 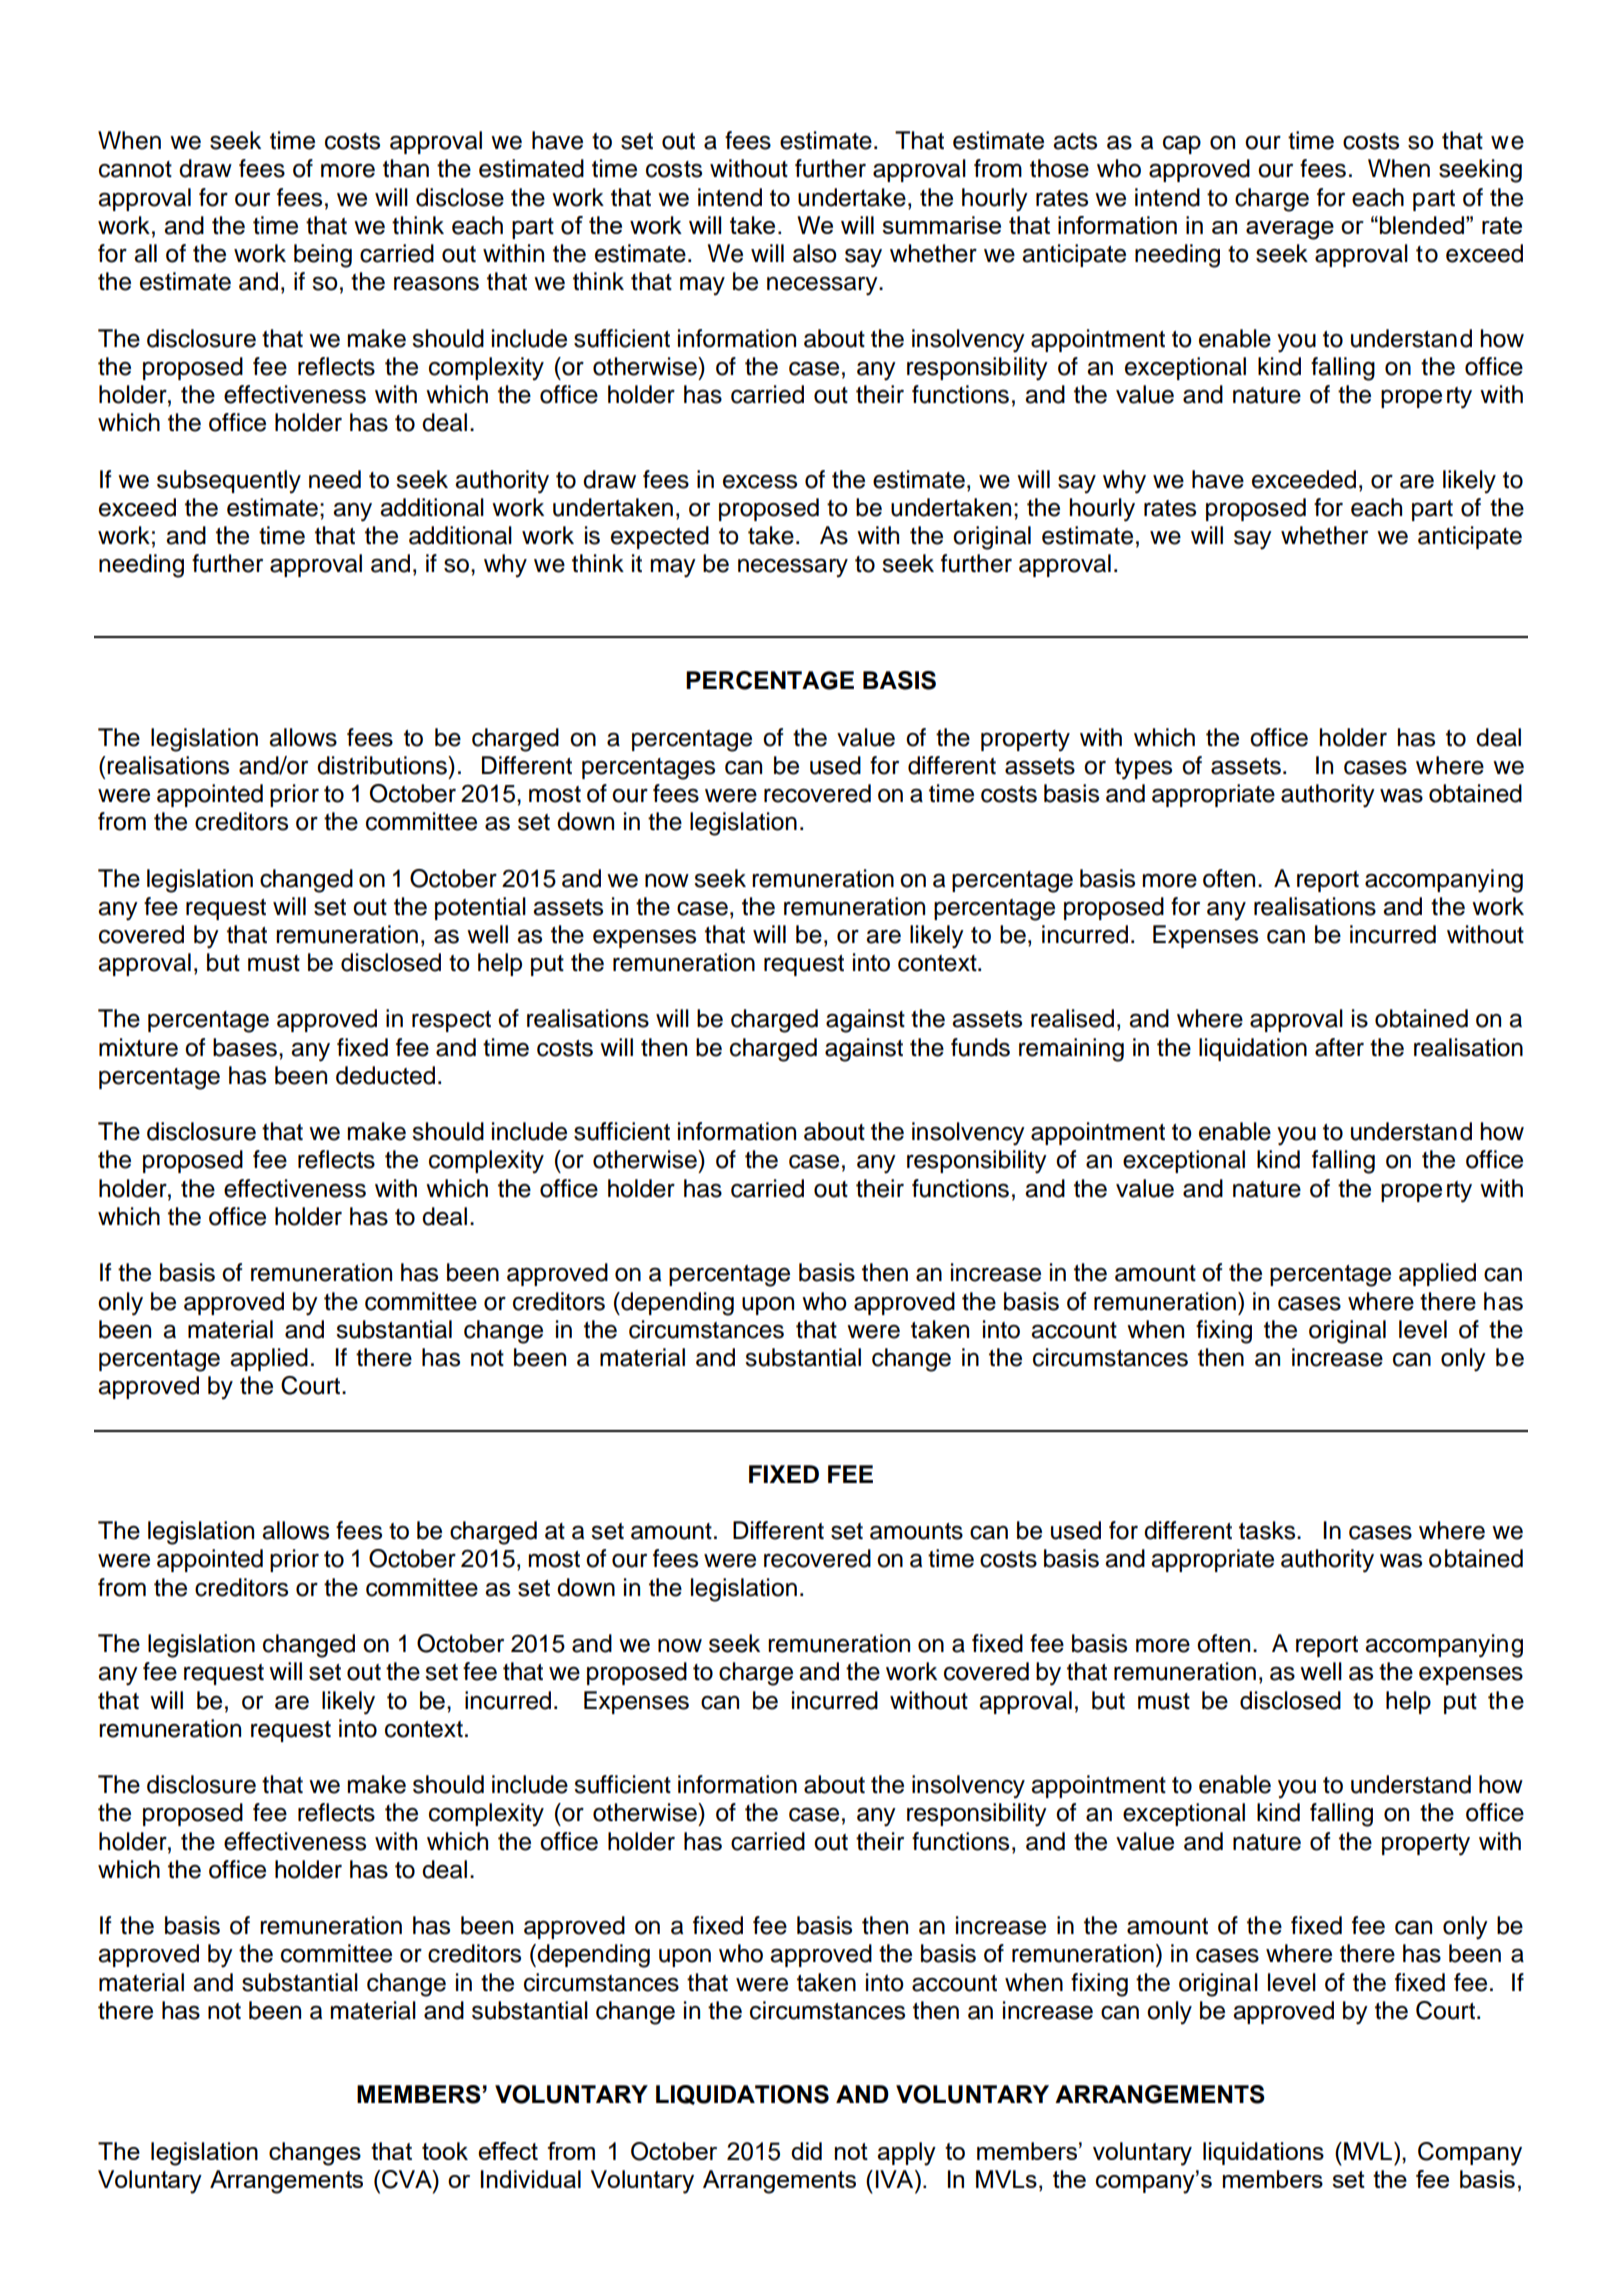 I want to click on being, so click(x=323, y=256).
